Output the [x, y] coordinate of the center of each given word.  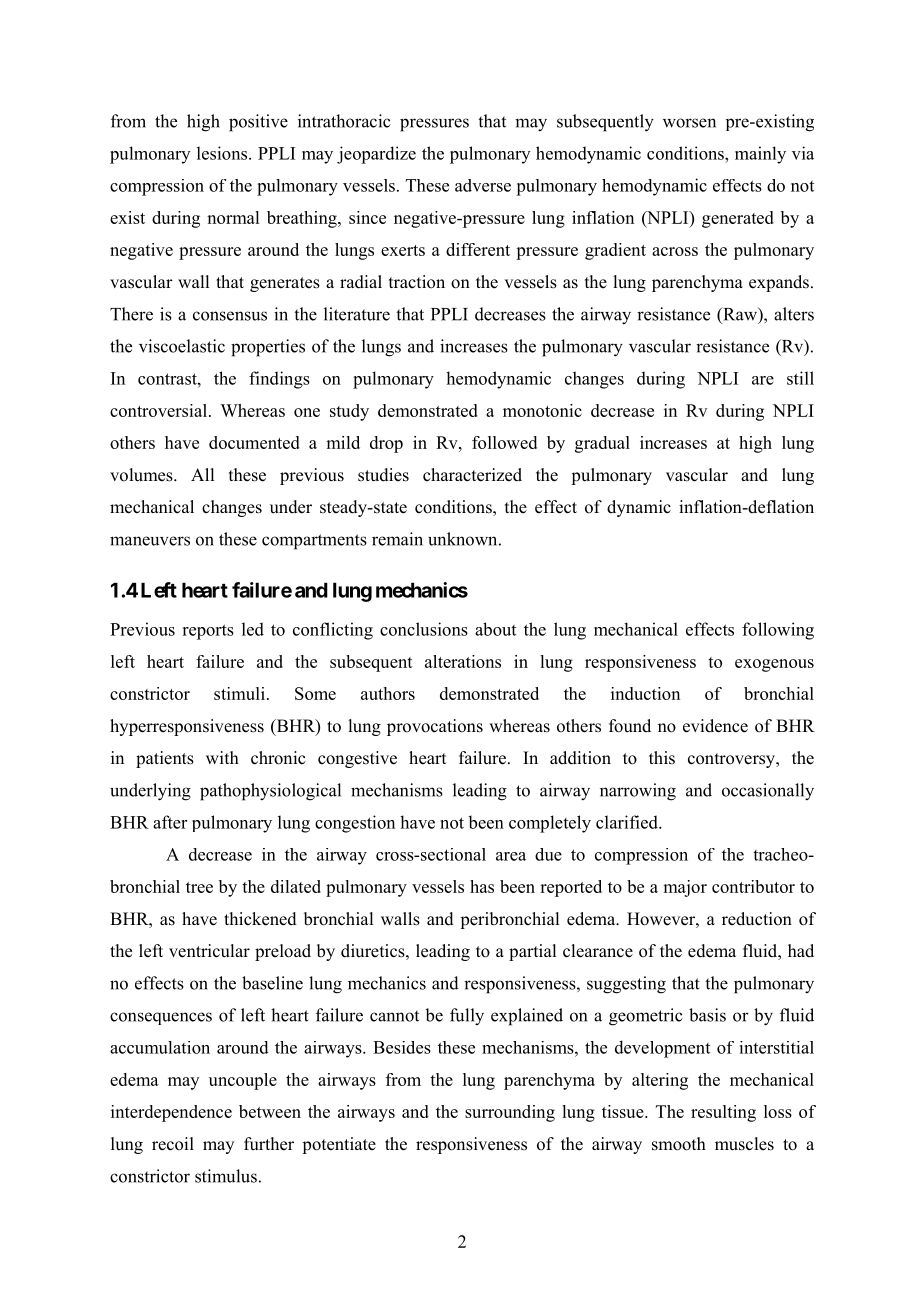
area [511, 856]
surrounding [510, 1113]
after [170, 822]
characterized [472, 475]
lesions [223, 153]
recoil [173, 1144]
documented [254, 442]
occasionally [768, 792]
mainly [760, 155]
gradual [602, 444]
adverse [483, 185]
